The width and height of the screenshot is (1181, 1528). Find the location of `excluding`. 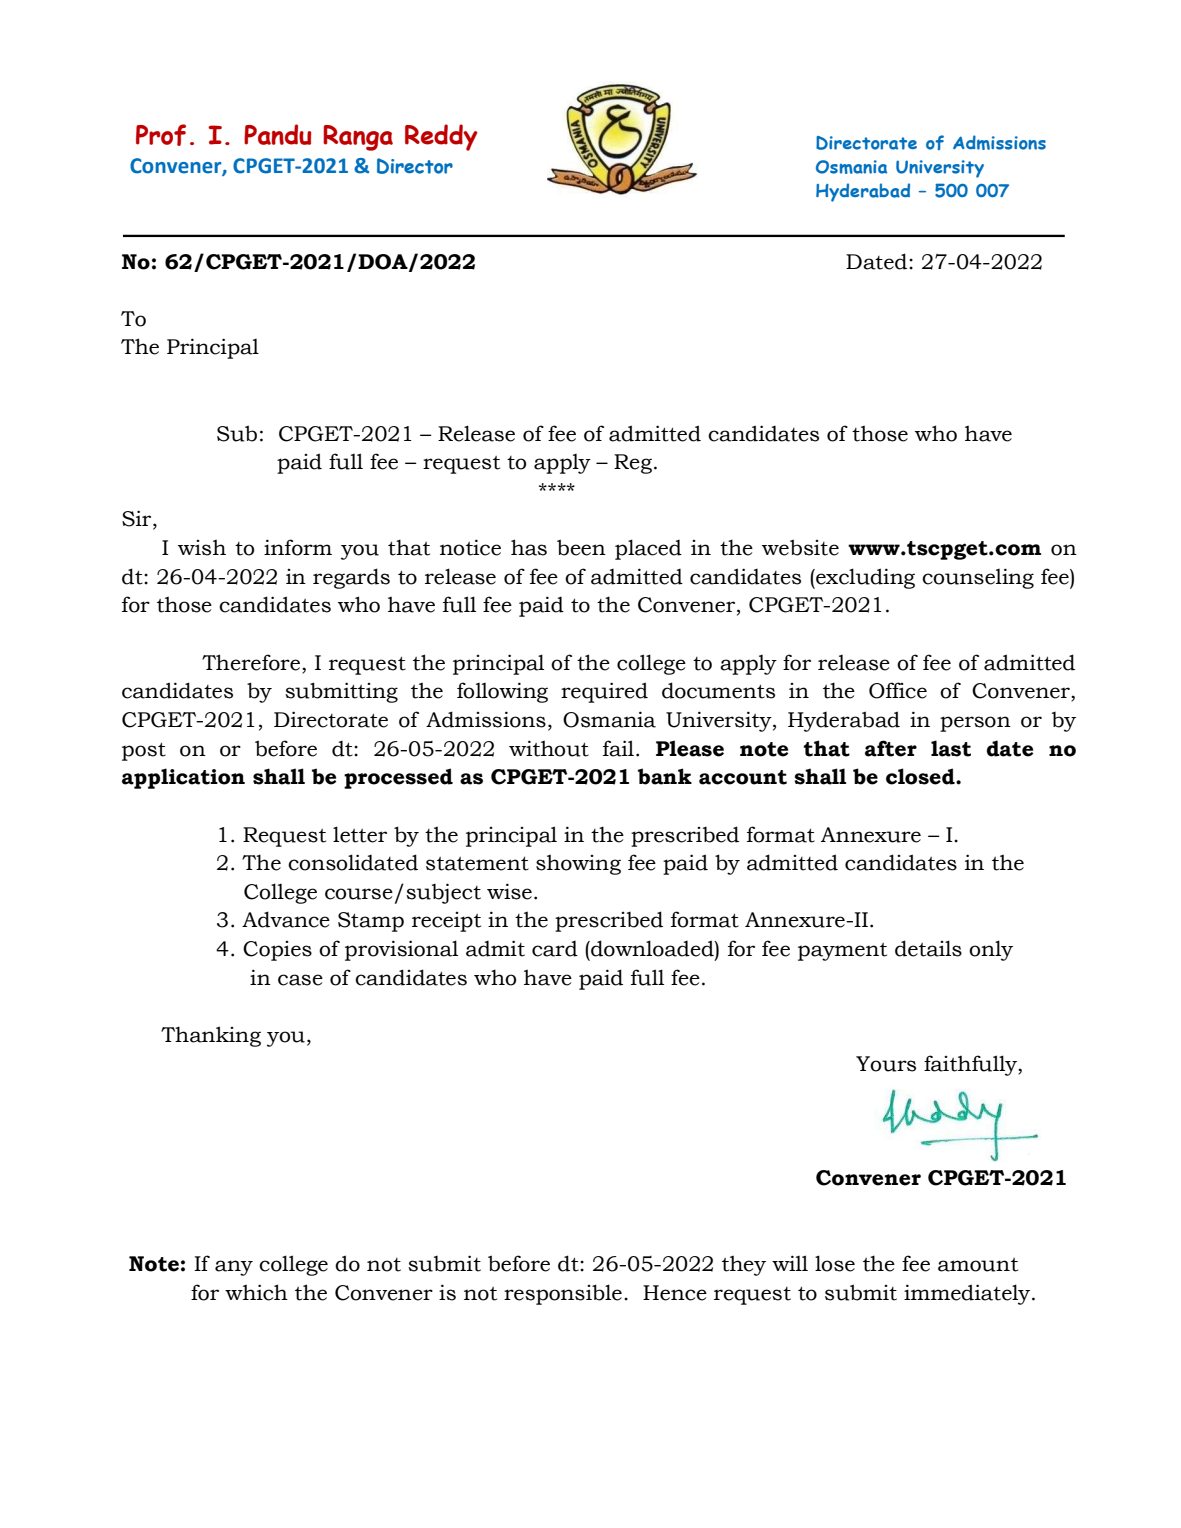

excluding is located at coordinates (864, 578).
